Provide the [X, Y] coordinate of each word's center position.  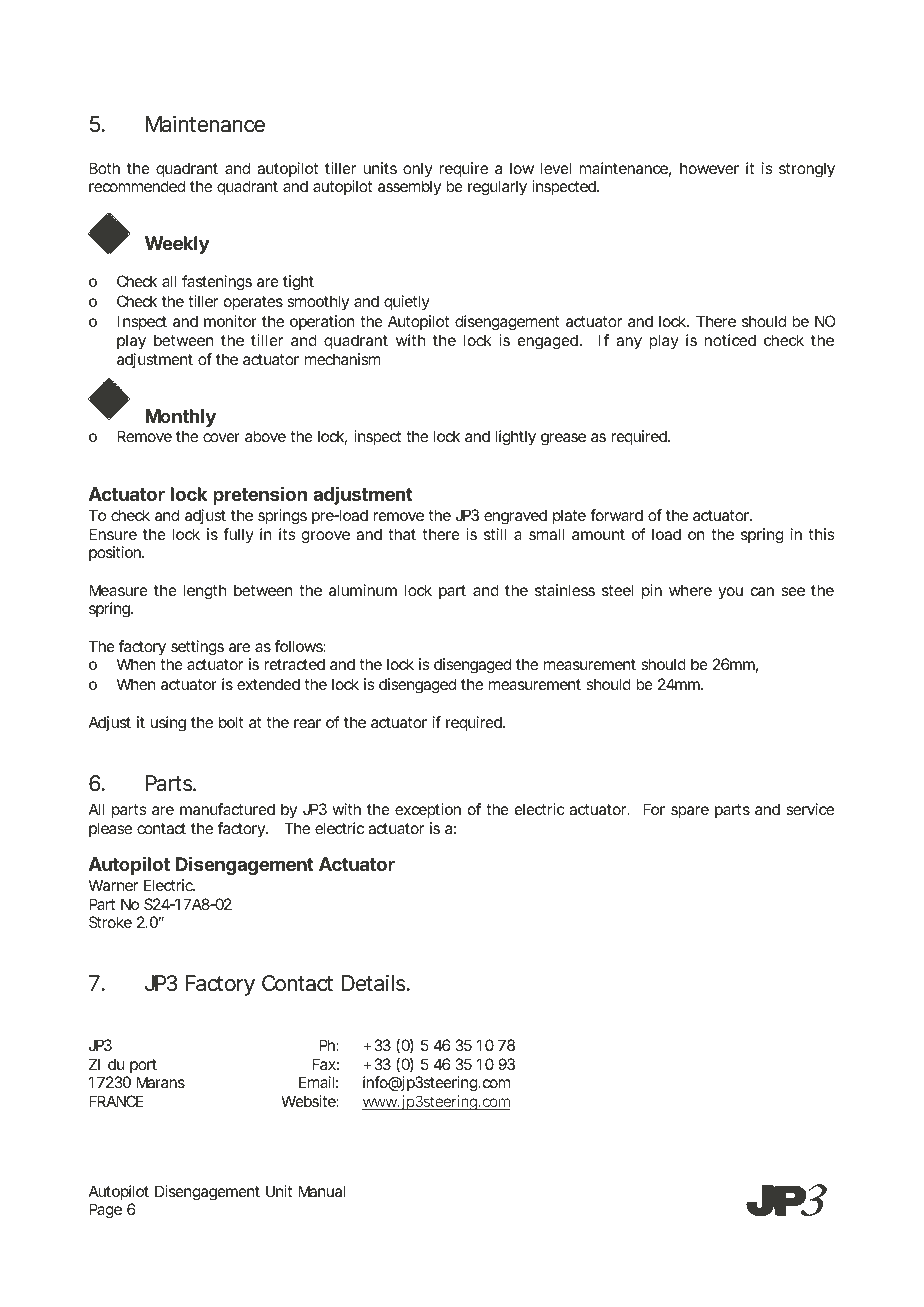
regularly [497, 188]
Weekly [177, 245]
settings [197, 648]
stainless [565, 590]
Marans [160, 1082]
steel [617, 590]
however [709, 168]
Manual [321, 1191]
